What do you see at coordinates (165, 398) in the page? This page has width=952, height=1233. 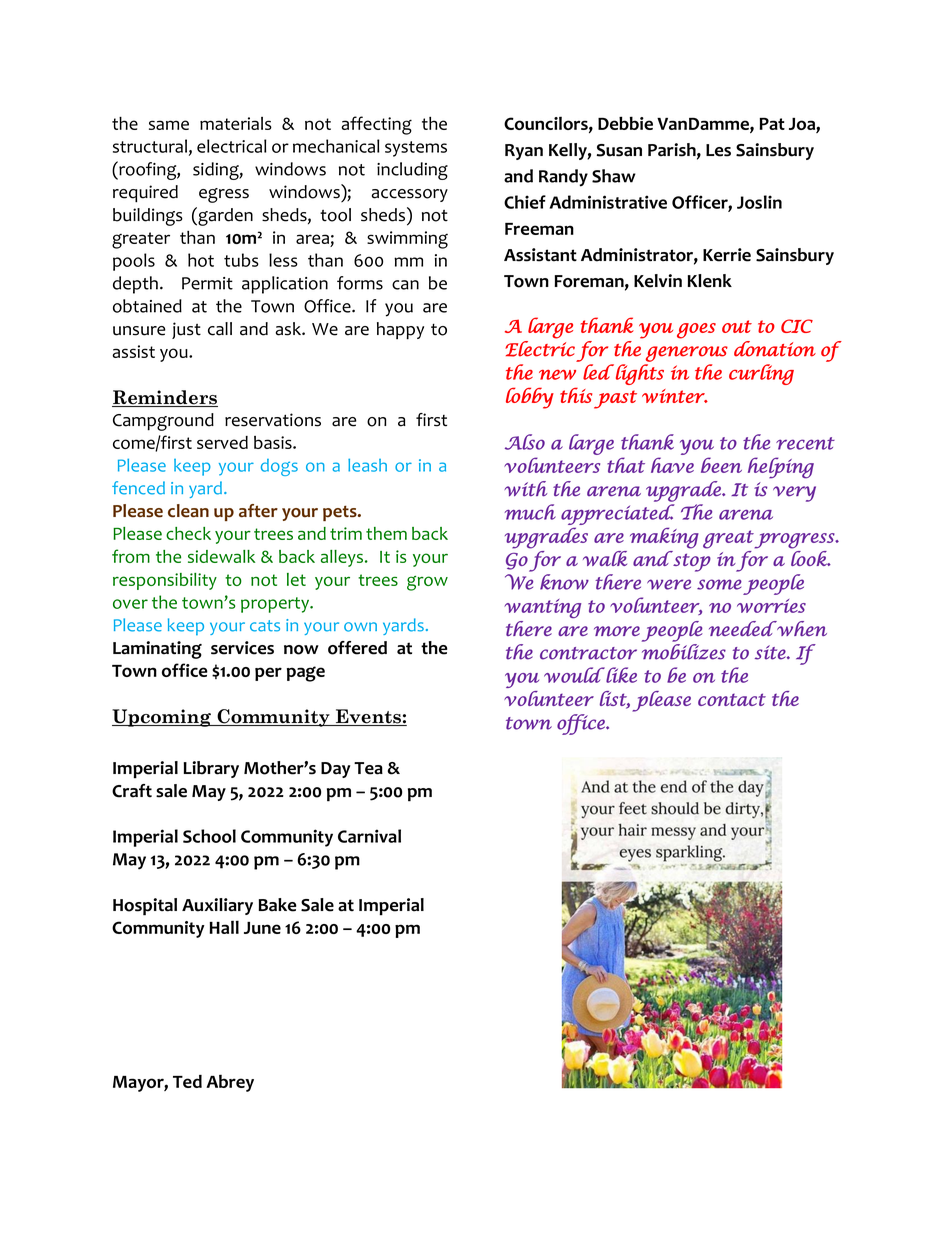 I see `Reminders` at bounding box center [165, 398].
